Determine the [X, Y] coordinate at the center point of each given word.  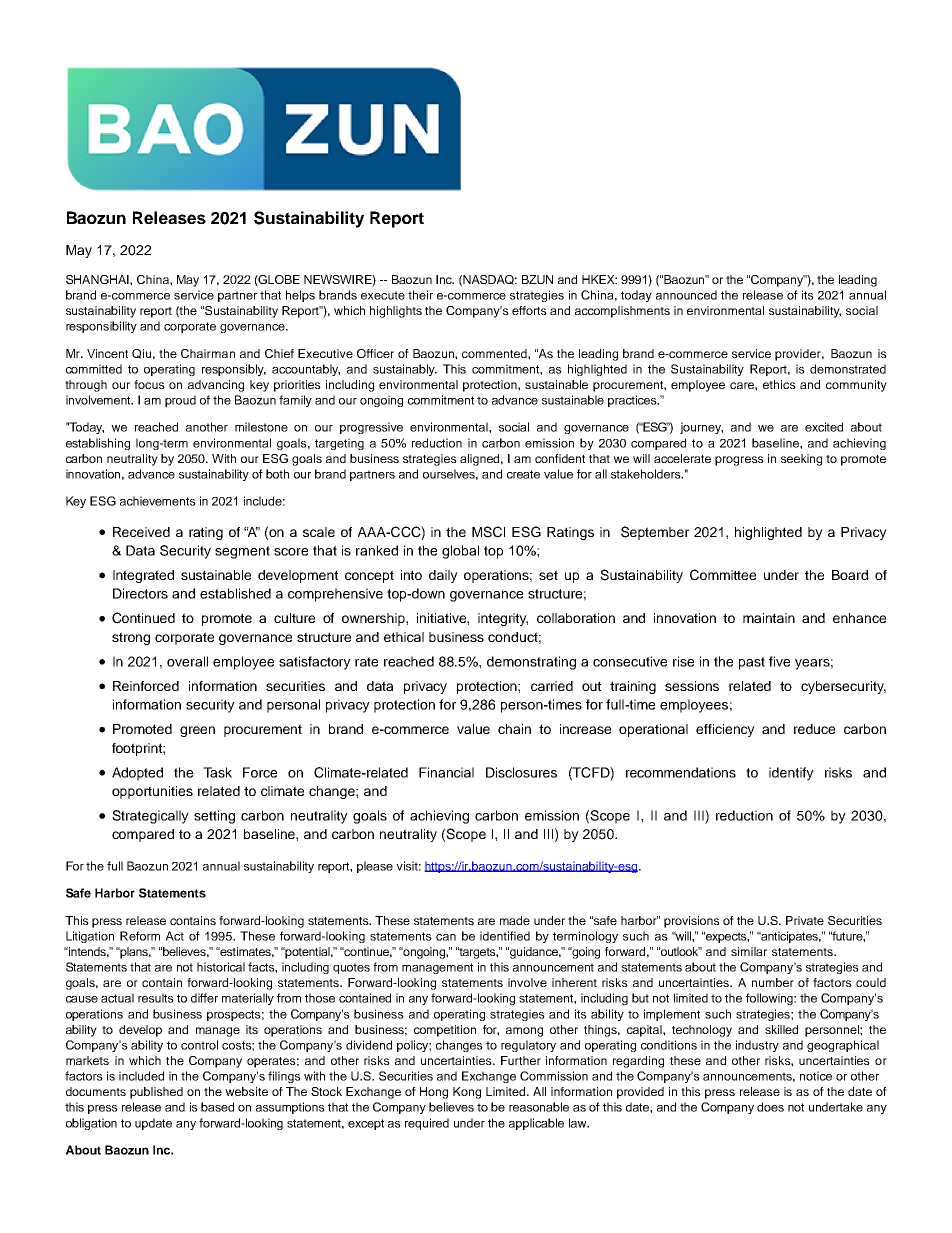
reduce [814, 729]
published [156, 1093]
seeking [801, 460]
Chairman [208, 353]
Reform [140, 936]
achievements [158, 501]
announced [686, 295]
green [197, 731]
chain [514, 729]
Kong [467, 1093]
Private [805, 920]
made [515, 920]
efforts [529, 310]
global [460, 552]
